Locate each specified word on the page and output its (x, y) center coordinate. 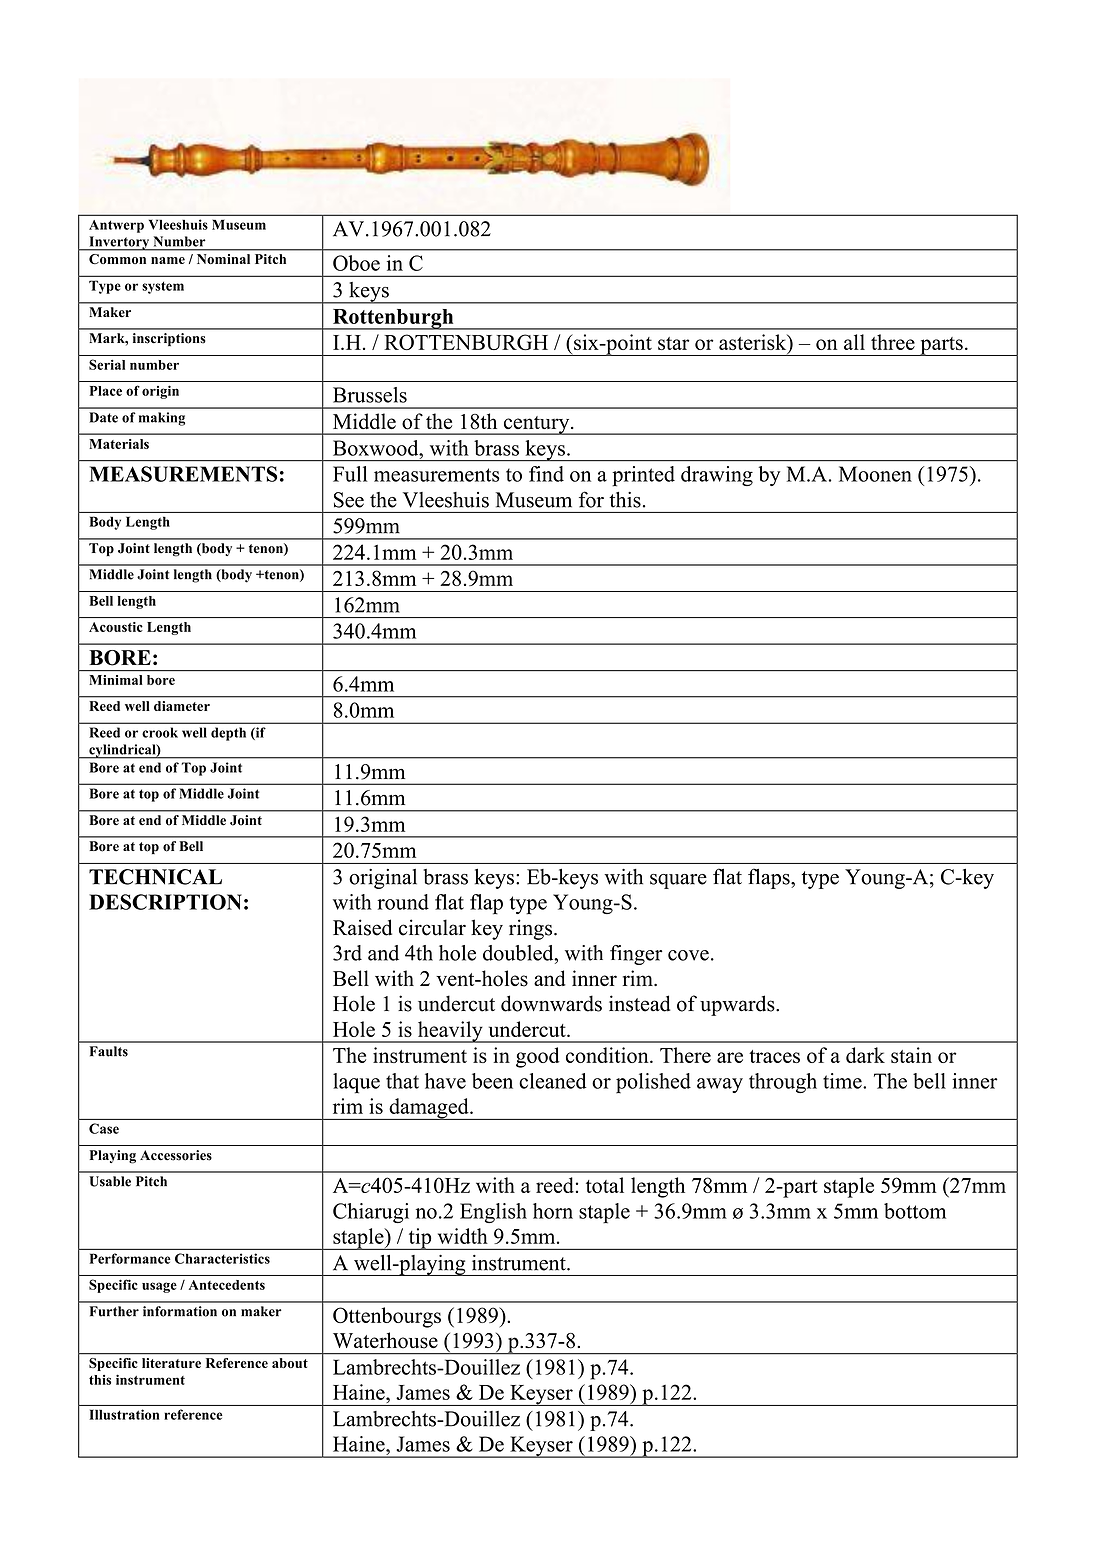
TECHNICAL (155, 877)
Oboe (356, 263)
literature (171, 1363)
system (163, 287)
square (678, 881)
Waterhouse (385, 1340)
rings (530, 929)
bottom (915, 1211)
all (854, 342)
